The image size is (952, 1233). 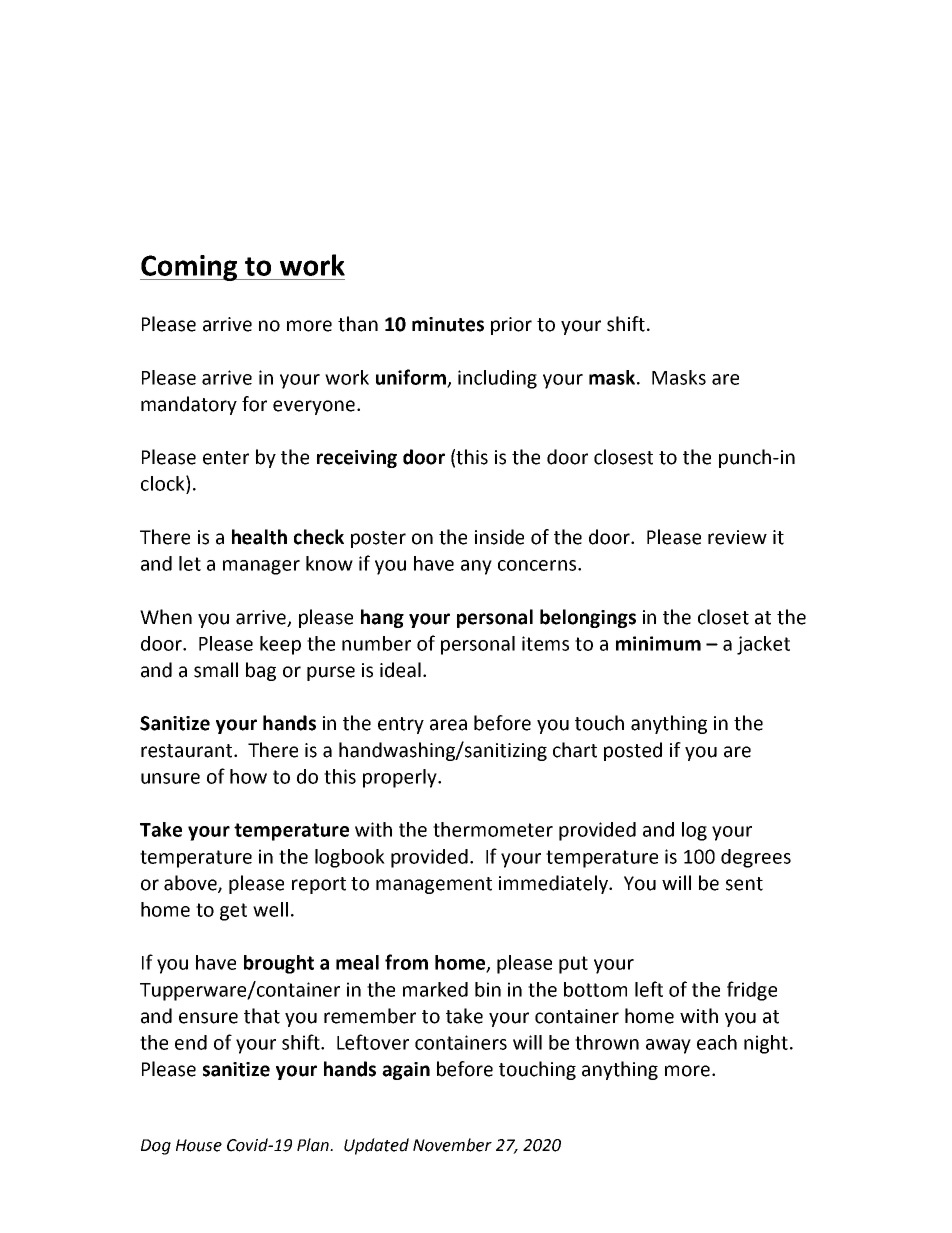 I want to click on small, so click(x=216, y=670).
